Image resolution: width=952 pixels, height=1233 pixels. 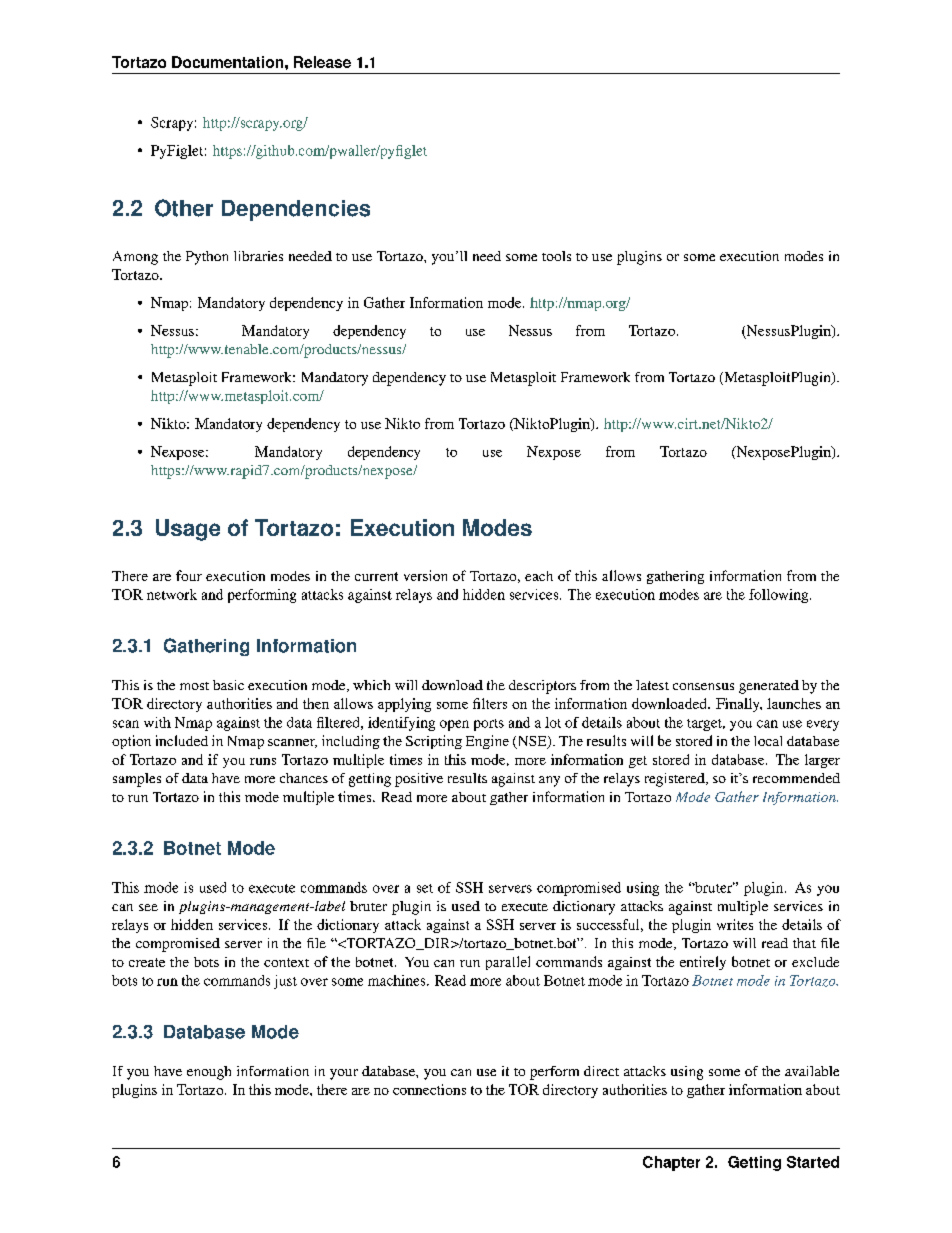 I want to click on Chapter, so click(x=671, y=1163).
